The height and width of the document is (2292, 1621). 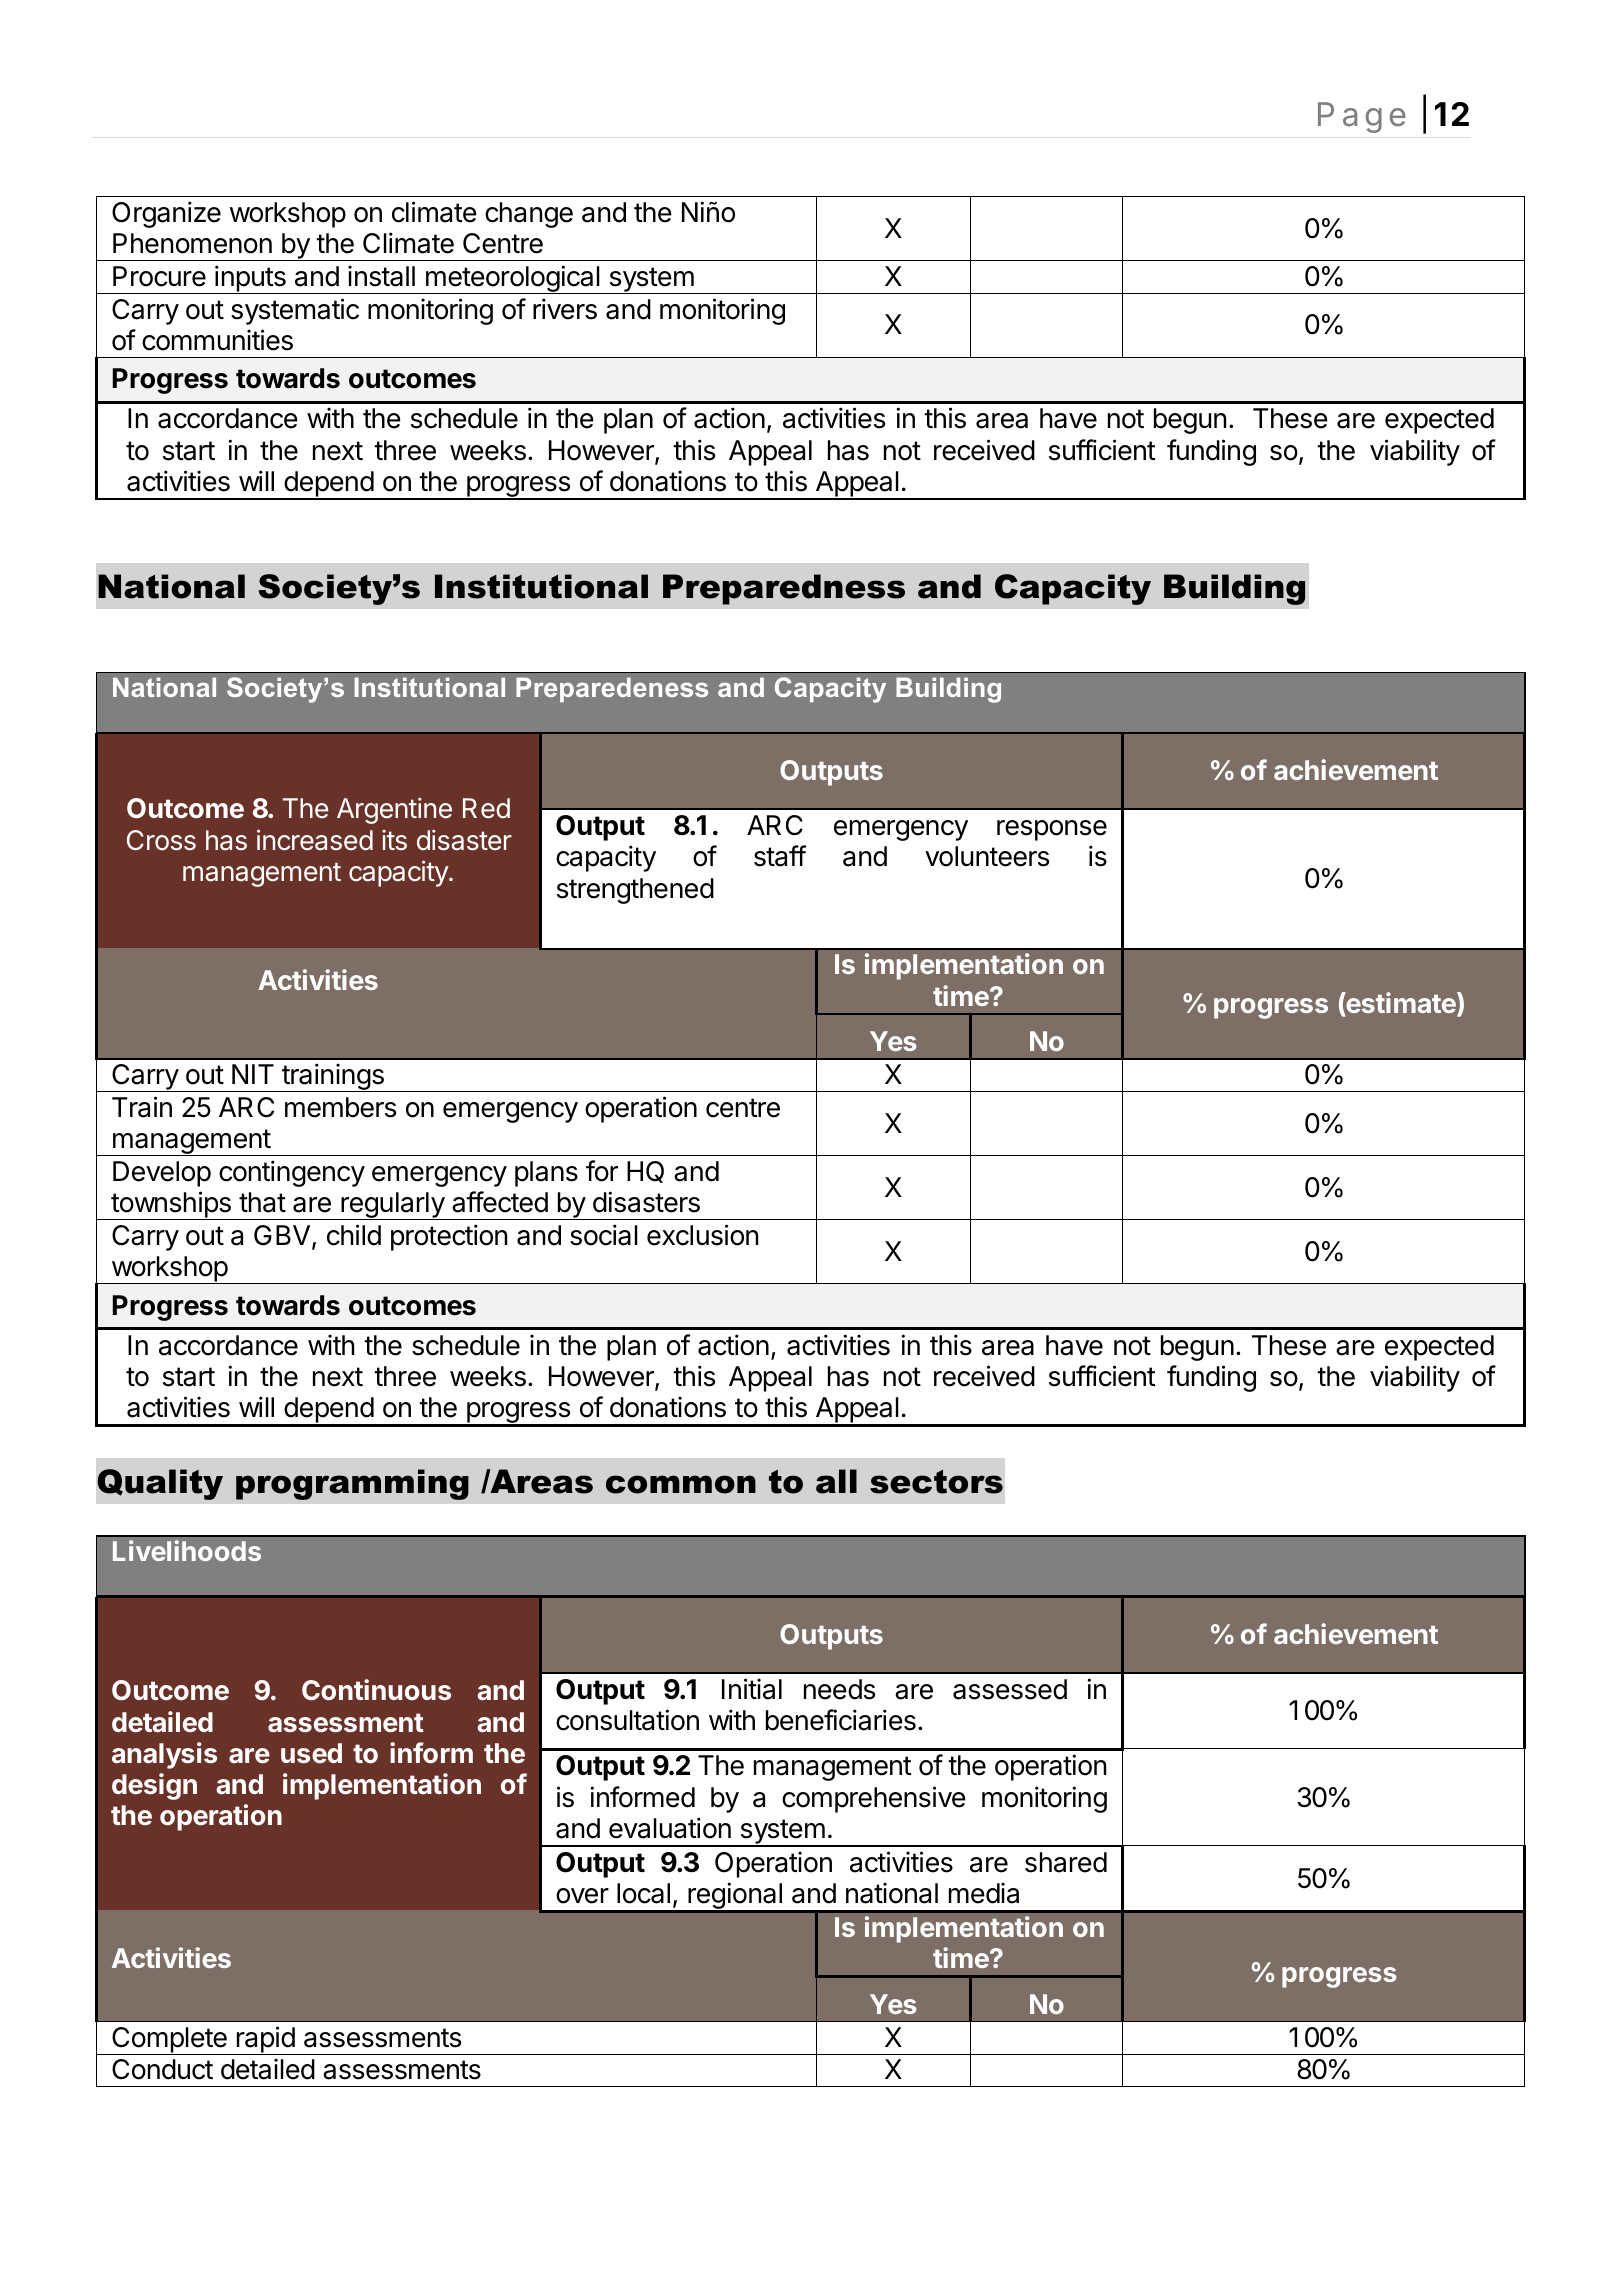 What do you see at coordinates (315, 840) in the document?
I see `increased` at bounding box center [315, 840].
